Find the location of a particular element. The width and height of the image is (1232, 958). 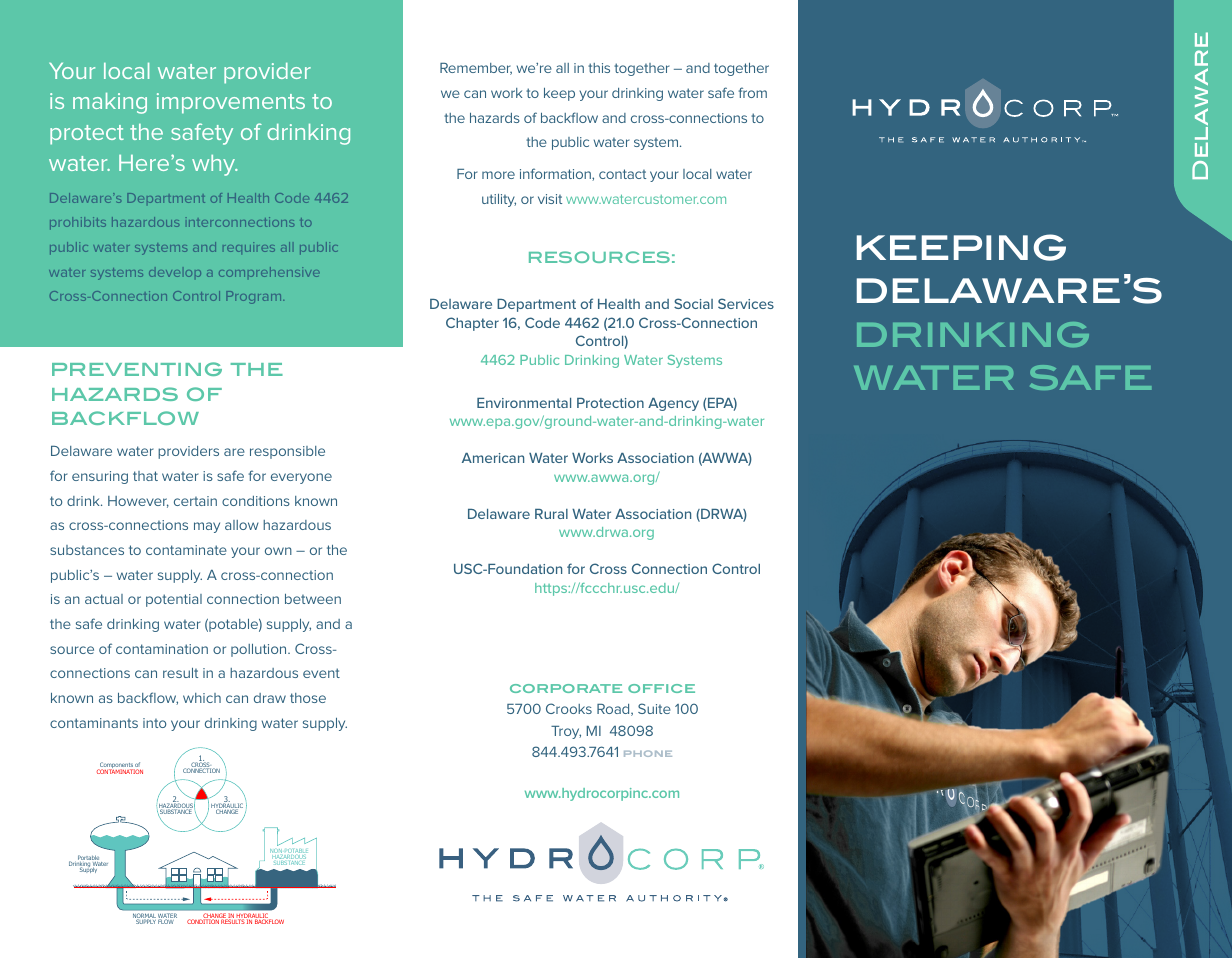

NORMAL is located at coordinates (144, 917).
